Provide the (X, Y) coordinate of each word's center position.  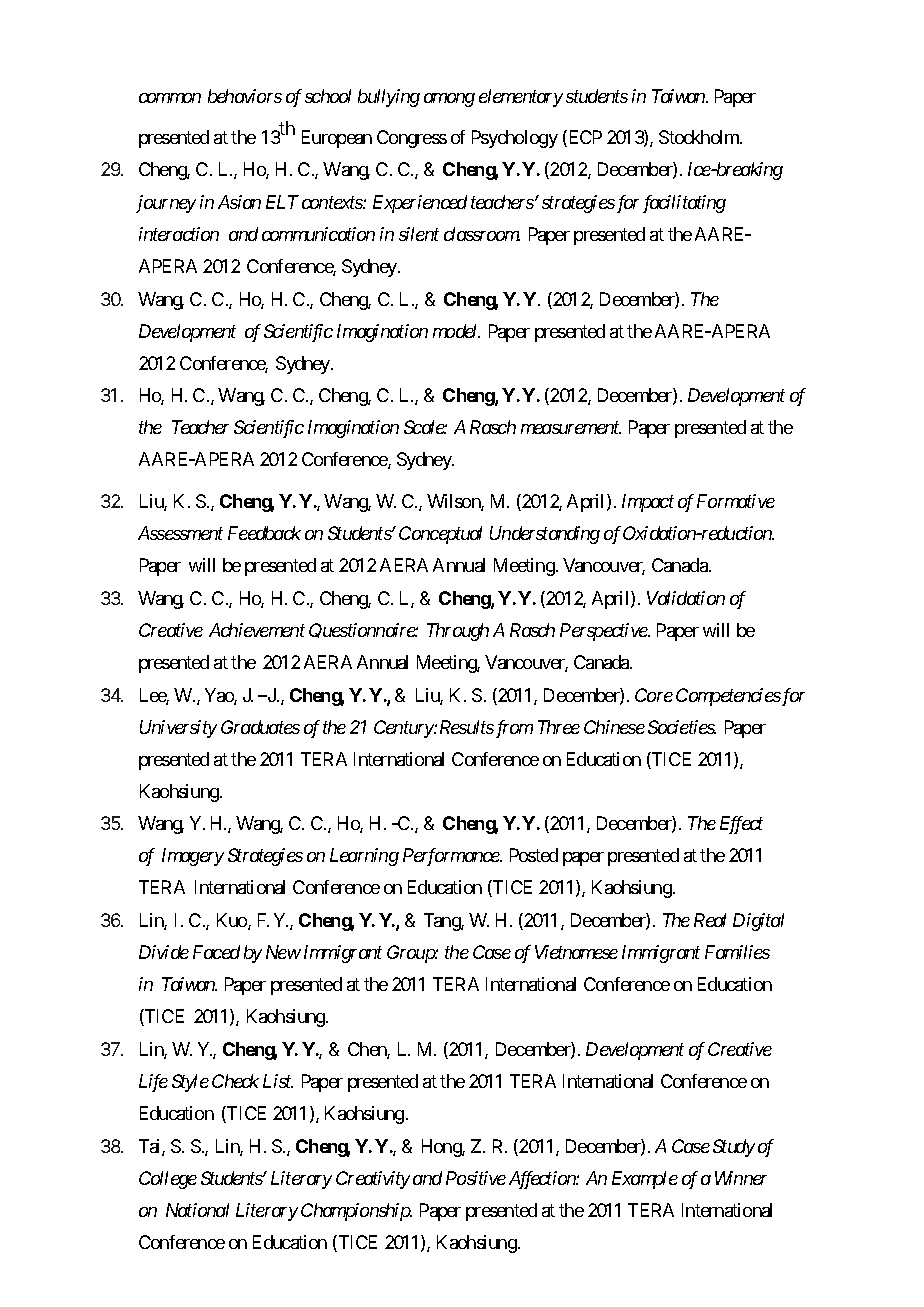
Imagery (193, 857)
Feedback (264, 533)
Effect (741, 825)
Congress (412, 139)
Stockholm (700, 137)
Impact (648, 503)
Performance (452, 857)
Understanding (545, 535)
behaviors (245, 96)
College (168, 1180)
